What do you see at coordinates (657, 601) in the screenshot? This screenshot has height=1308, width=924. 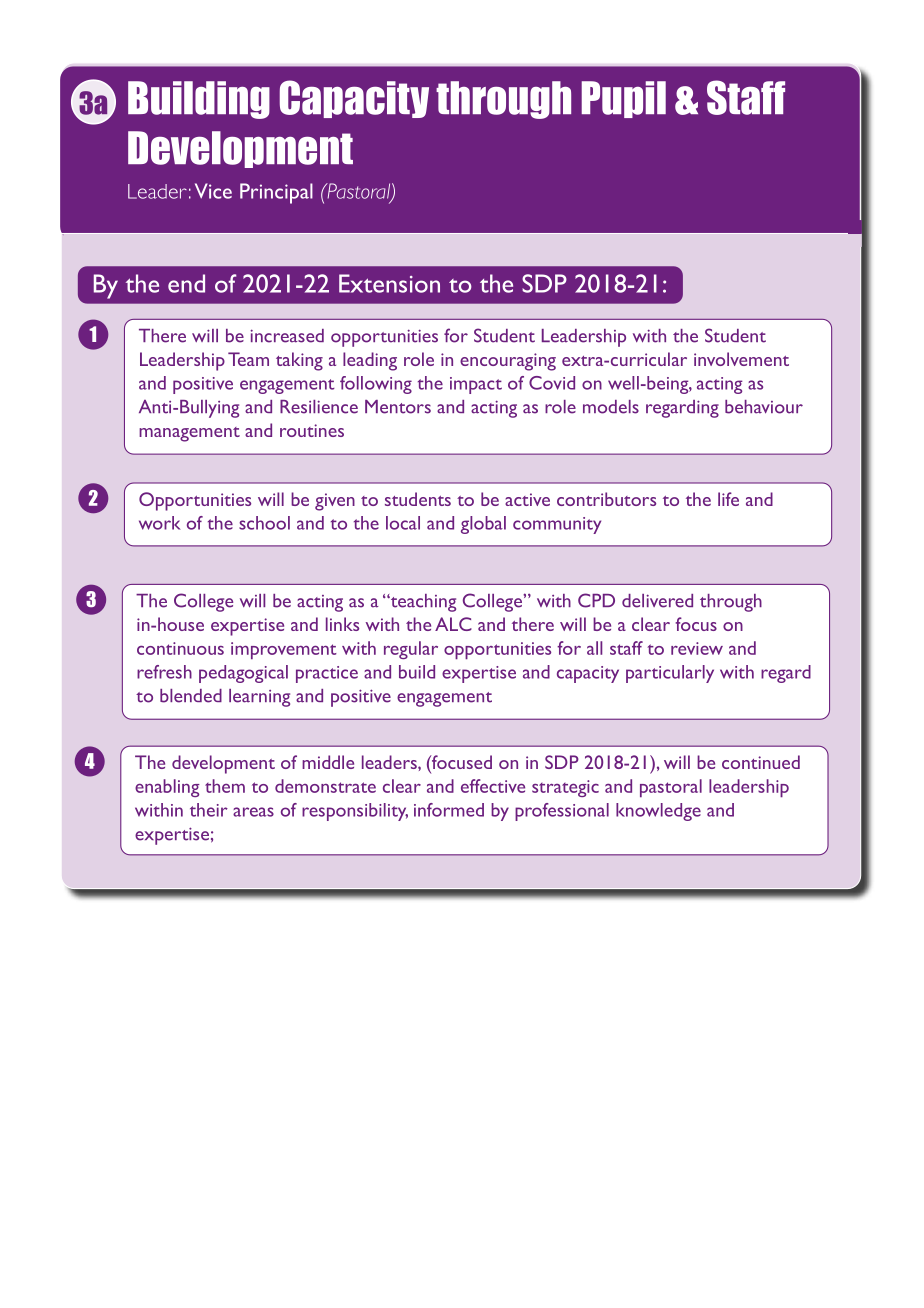 I see `delivered` at bounding box center [657, 601].
